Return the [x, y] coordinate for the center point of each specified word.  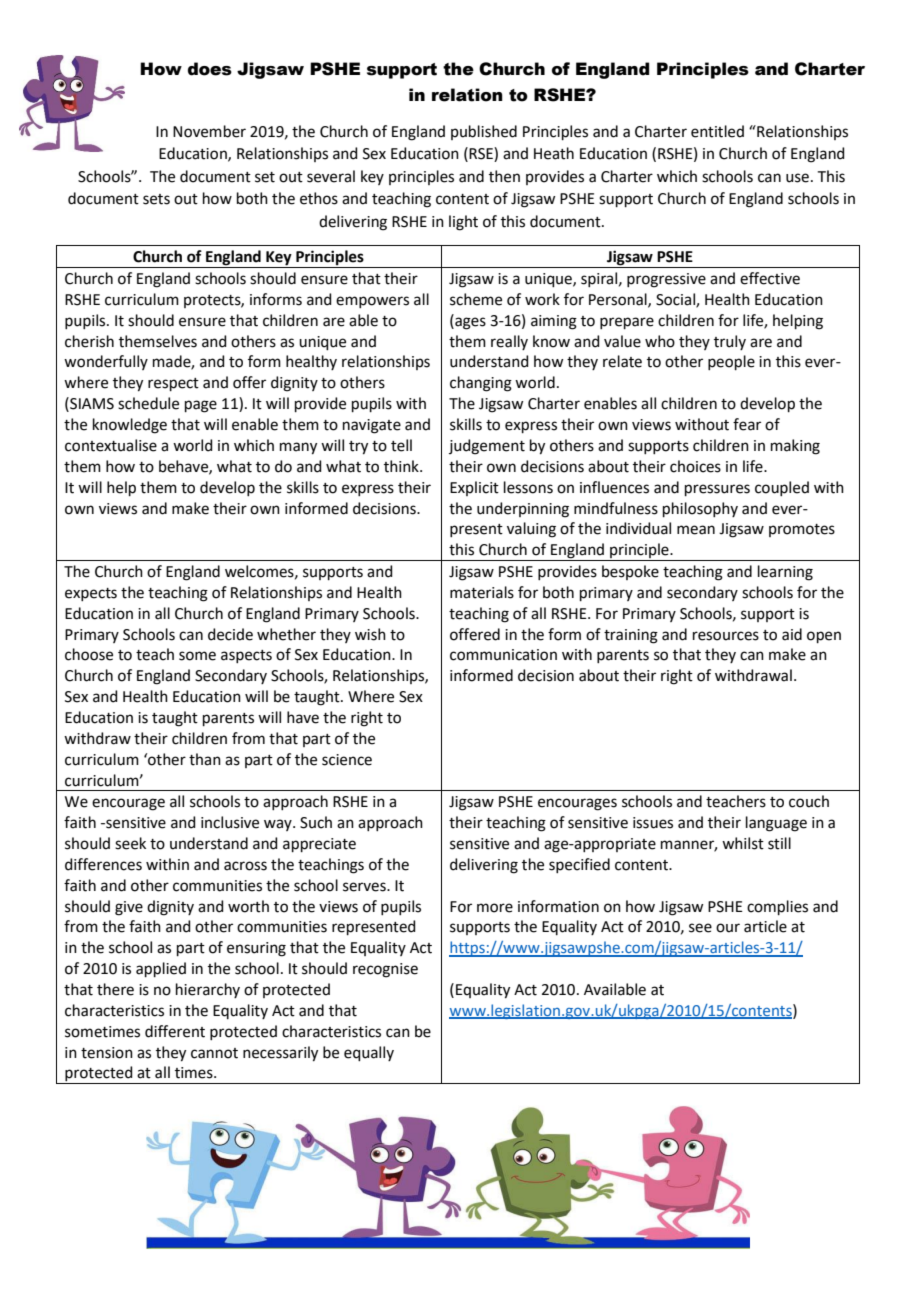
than [205, 759]
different [175, 1031]
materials [482, 592]
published [484, 132]
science [347, 760]
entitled [717, 131]
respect [173, 384]
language [776, 824]
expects [91, 594]
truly [730, 342]
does [210, 69]
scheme [476, 299]
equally [369, 1053]
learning [785, 573]
